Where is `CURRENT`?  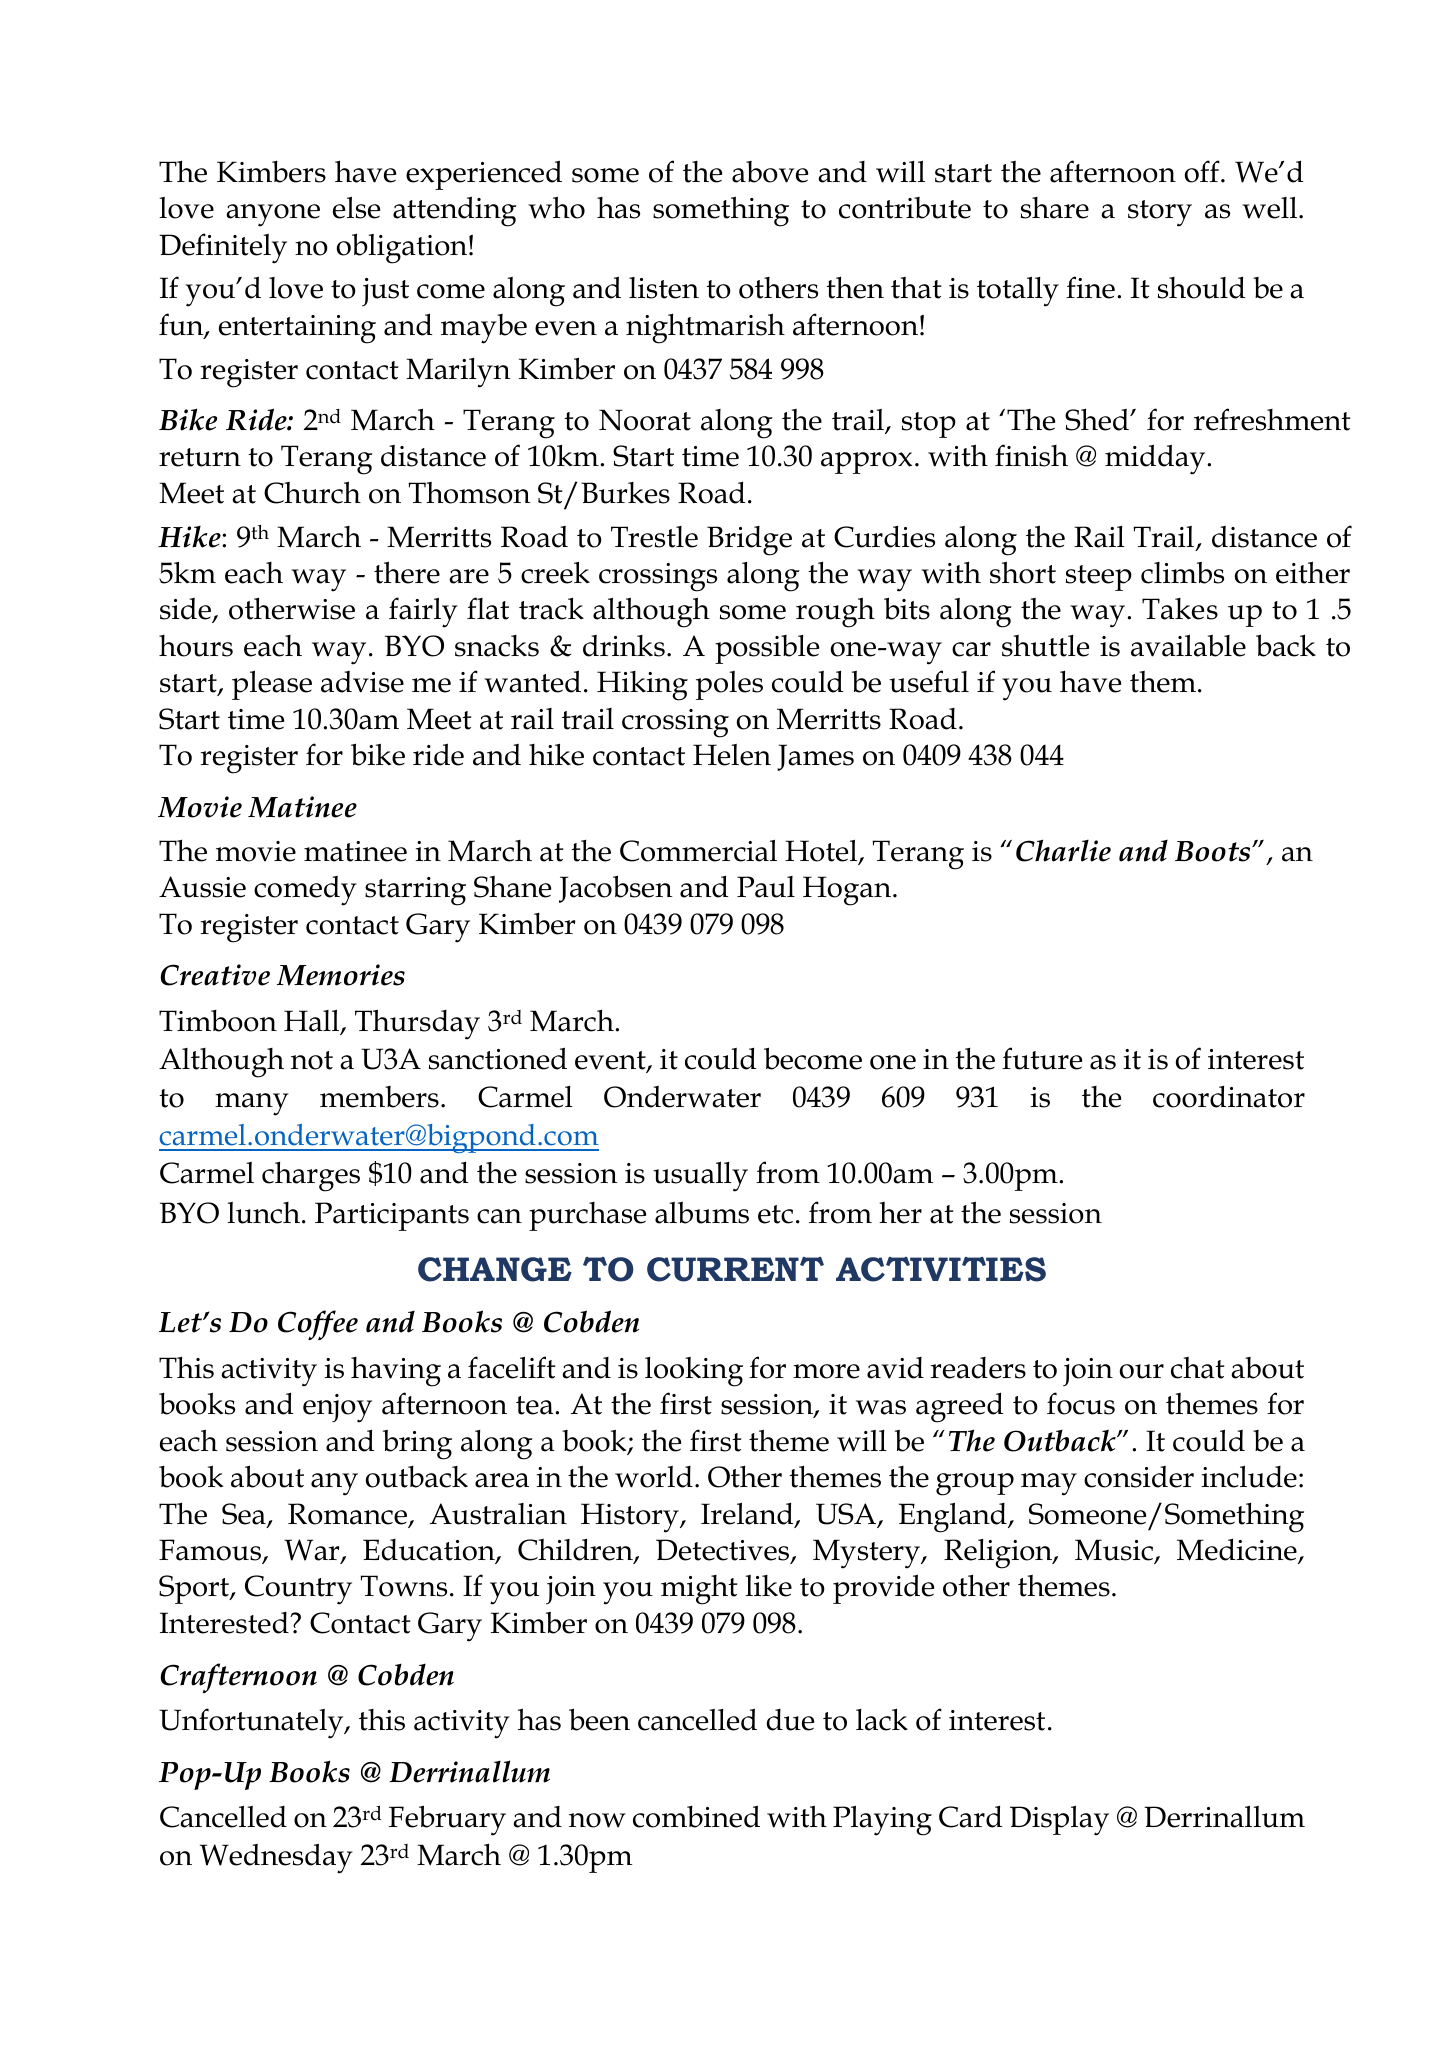
CURRENT is located at coordinates (735, 1269).
